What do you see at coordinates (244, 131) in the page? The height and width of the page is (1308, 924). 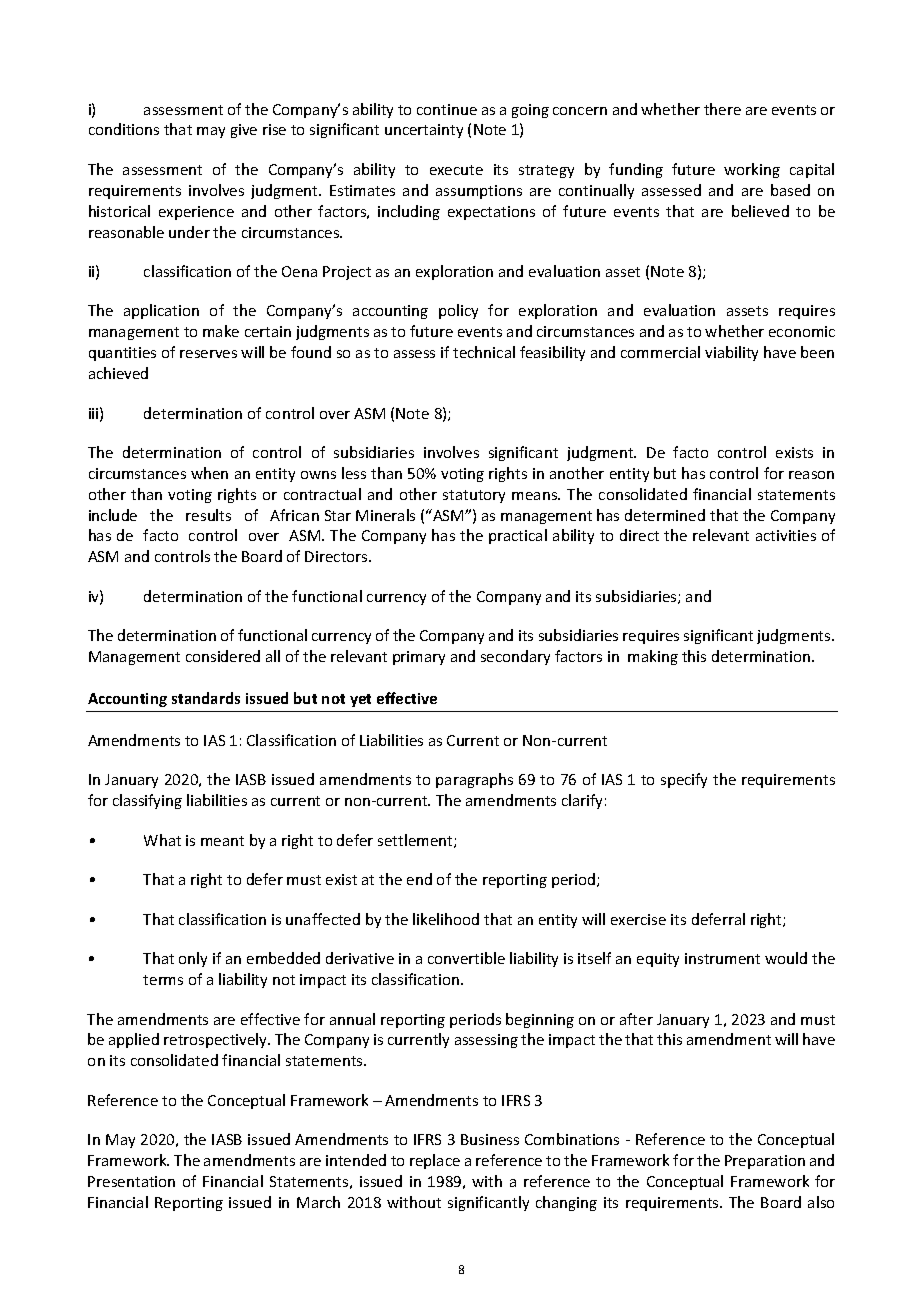 I see `give` at bounding box center [244, 131].
